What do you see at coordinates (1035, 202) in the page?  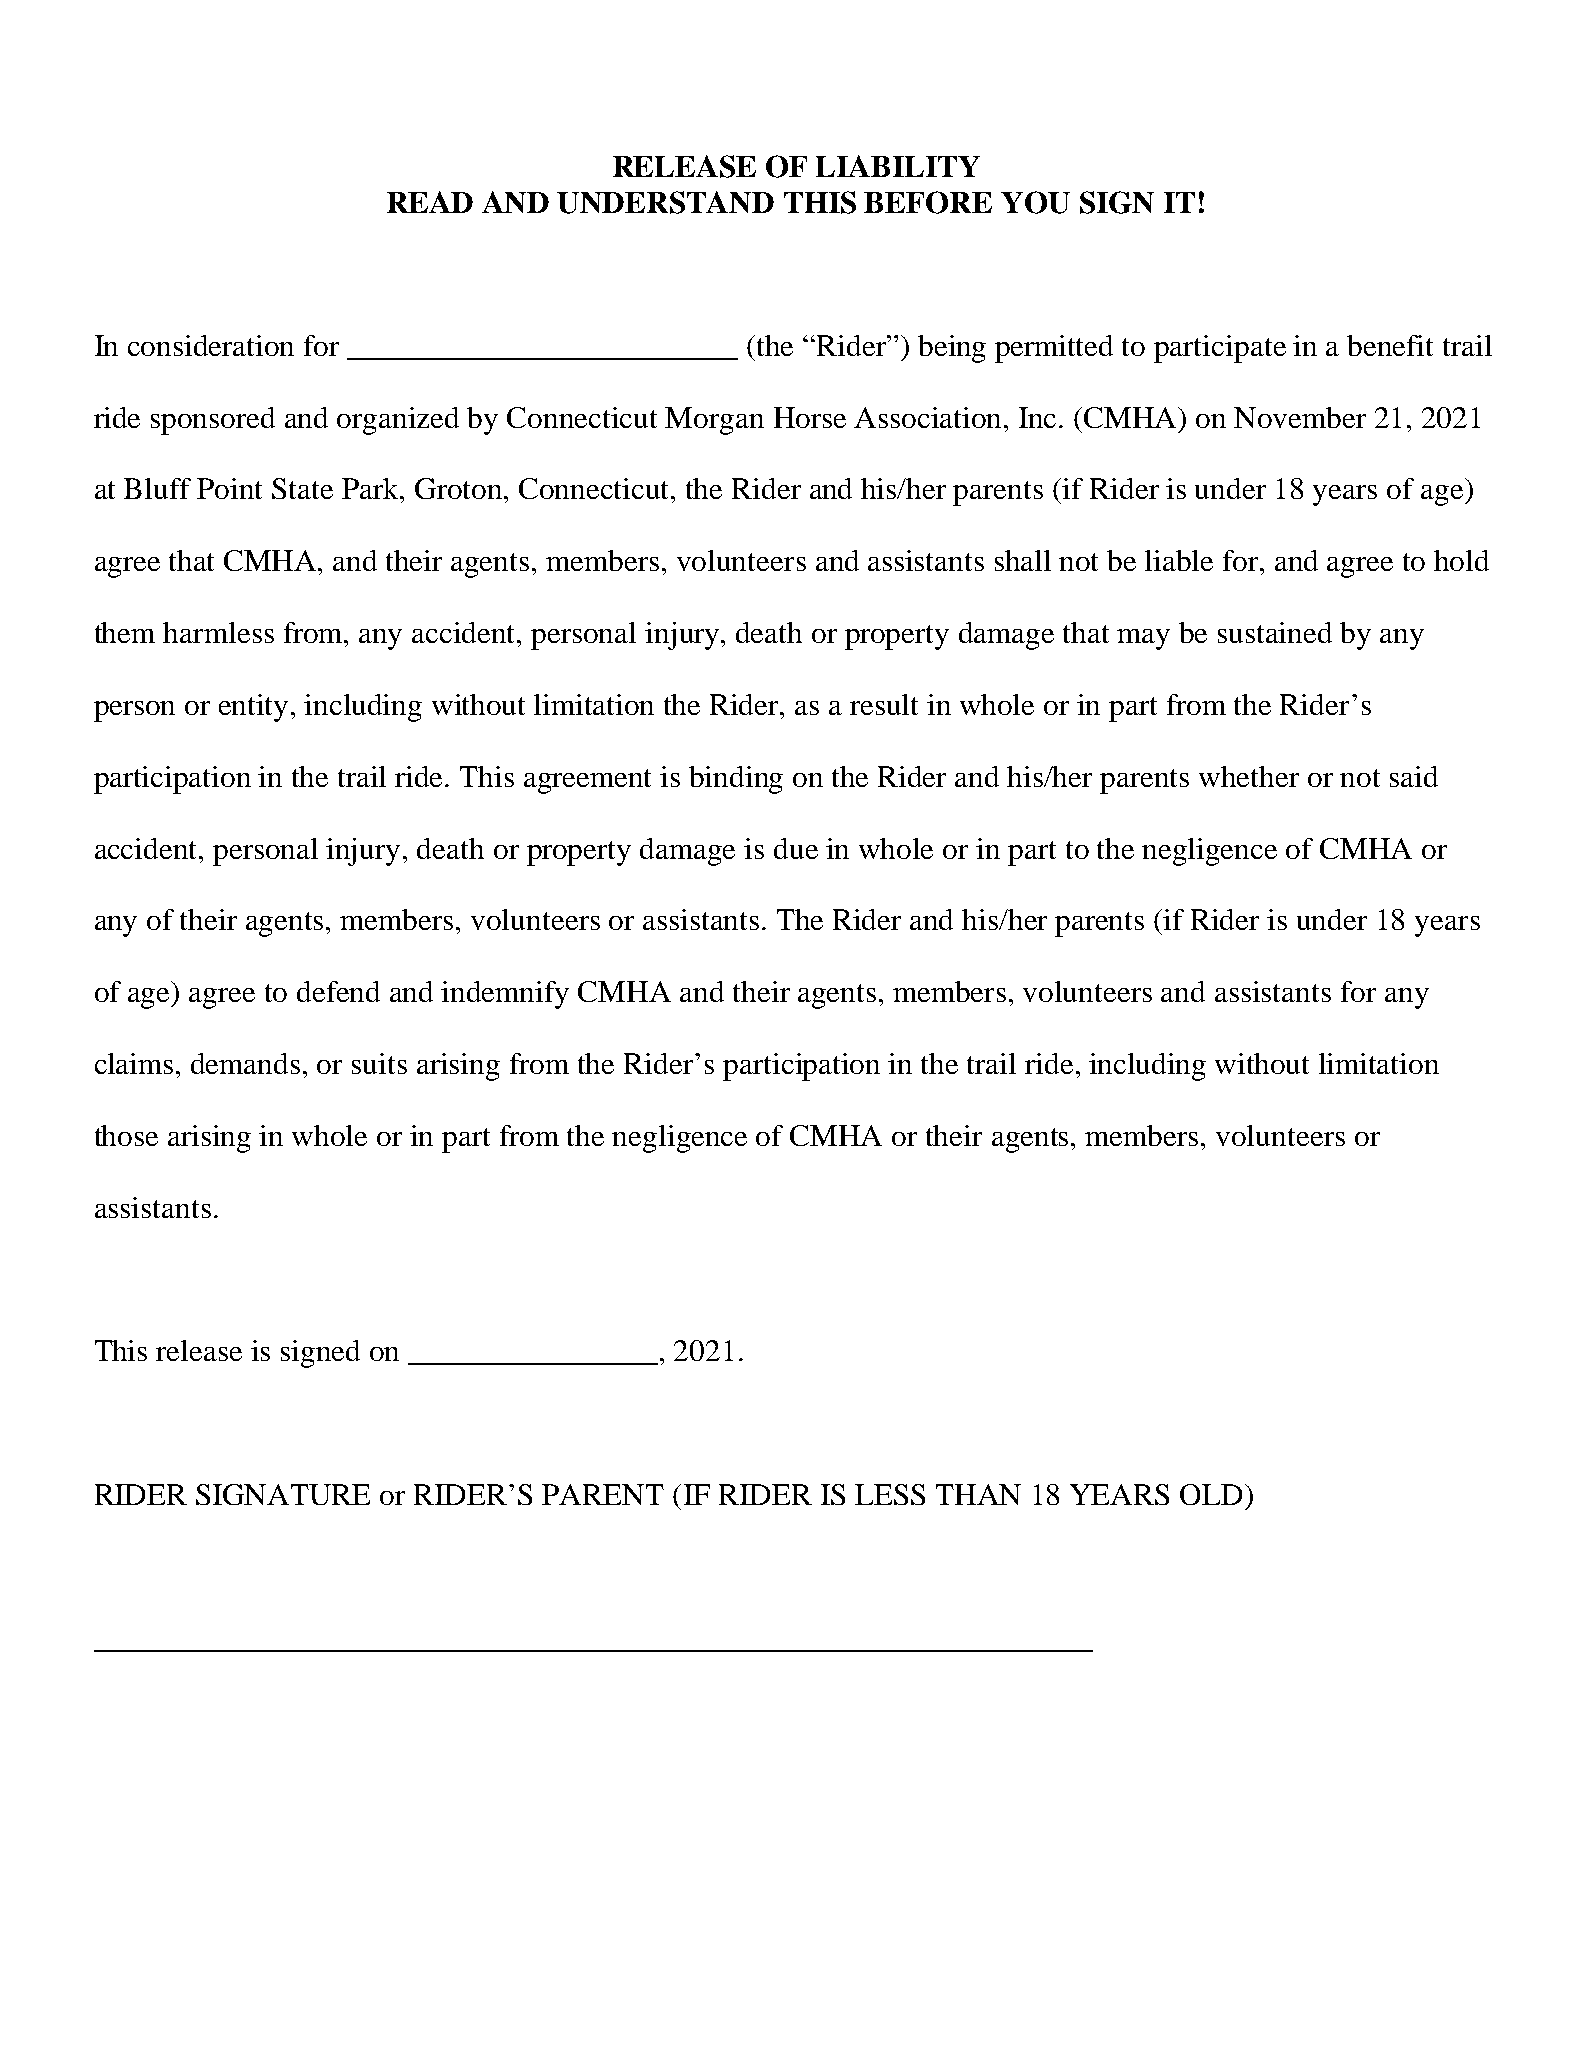 I see `YOU` at bounding box center [1035, 202].
